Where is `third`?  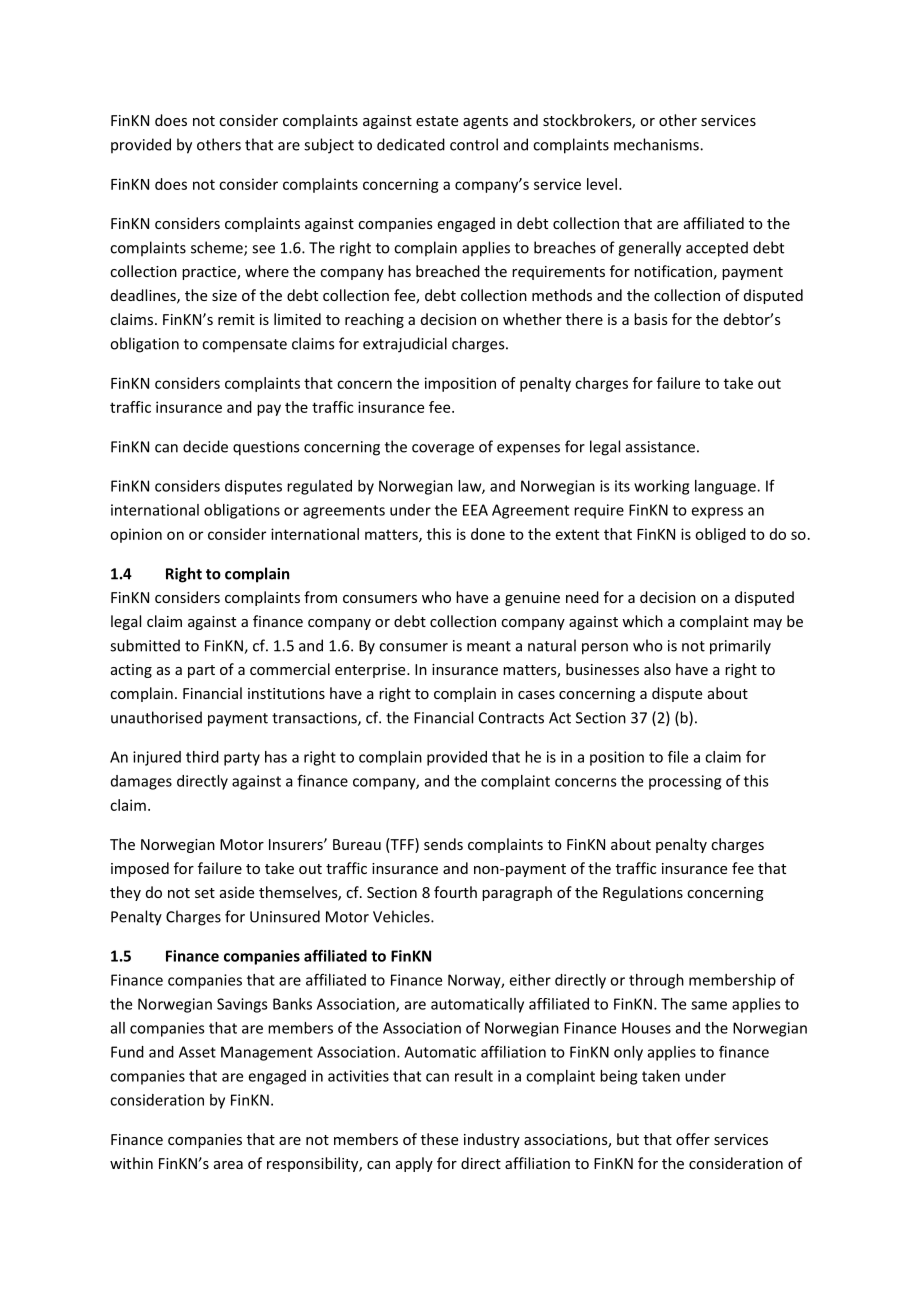 third is located at coordinates (202, 757).
